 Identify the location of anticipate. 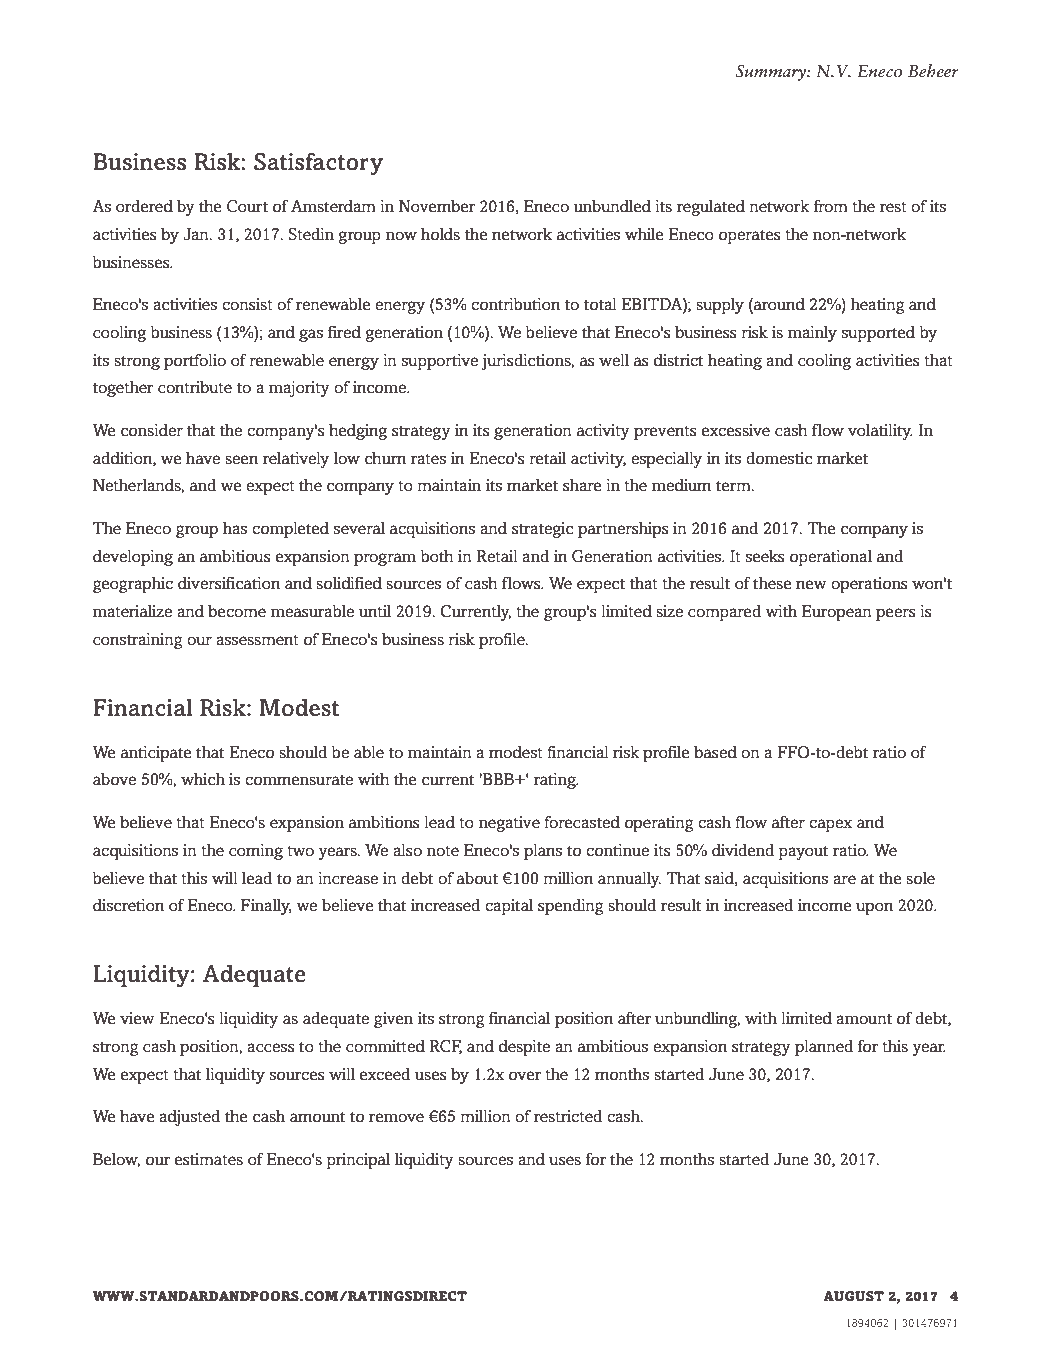
(156, 754).
